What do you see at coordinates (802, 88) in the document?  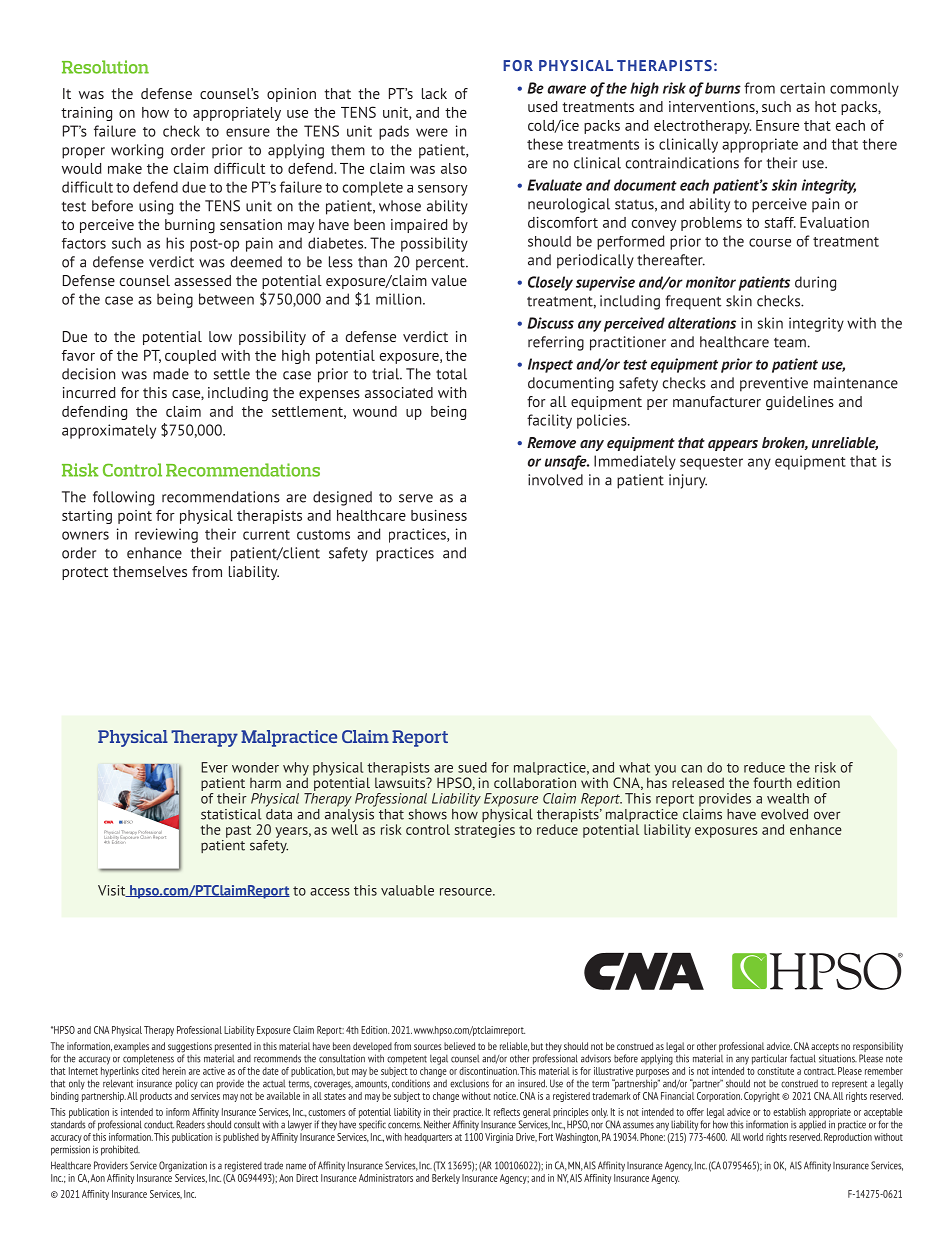 I see `certain` at bounding box center [802, 88].
